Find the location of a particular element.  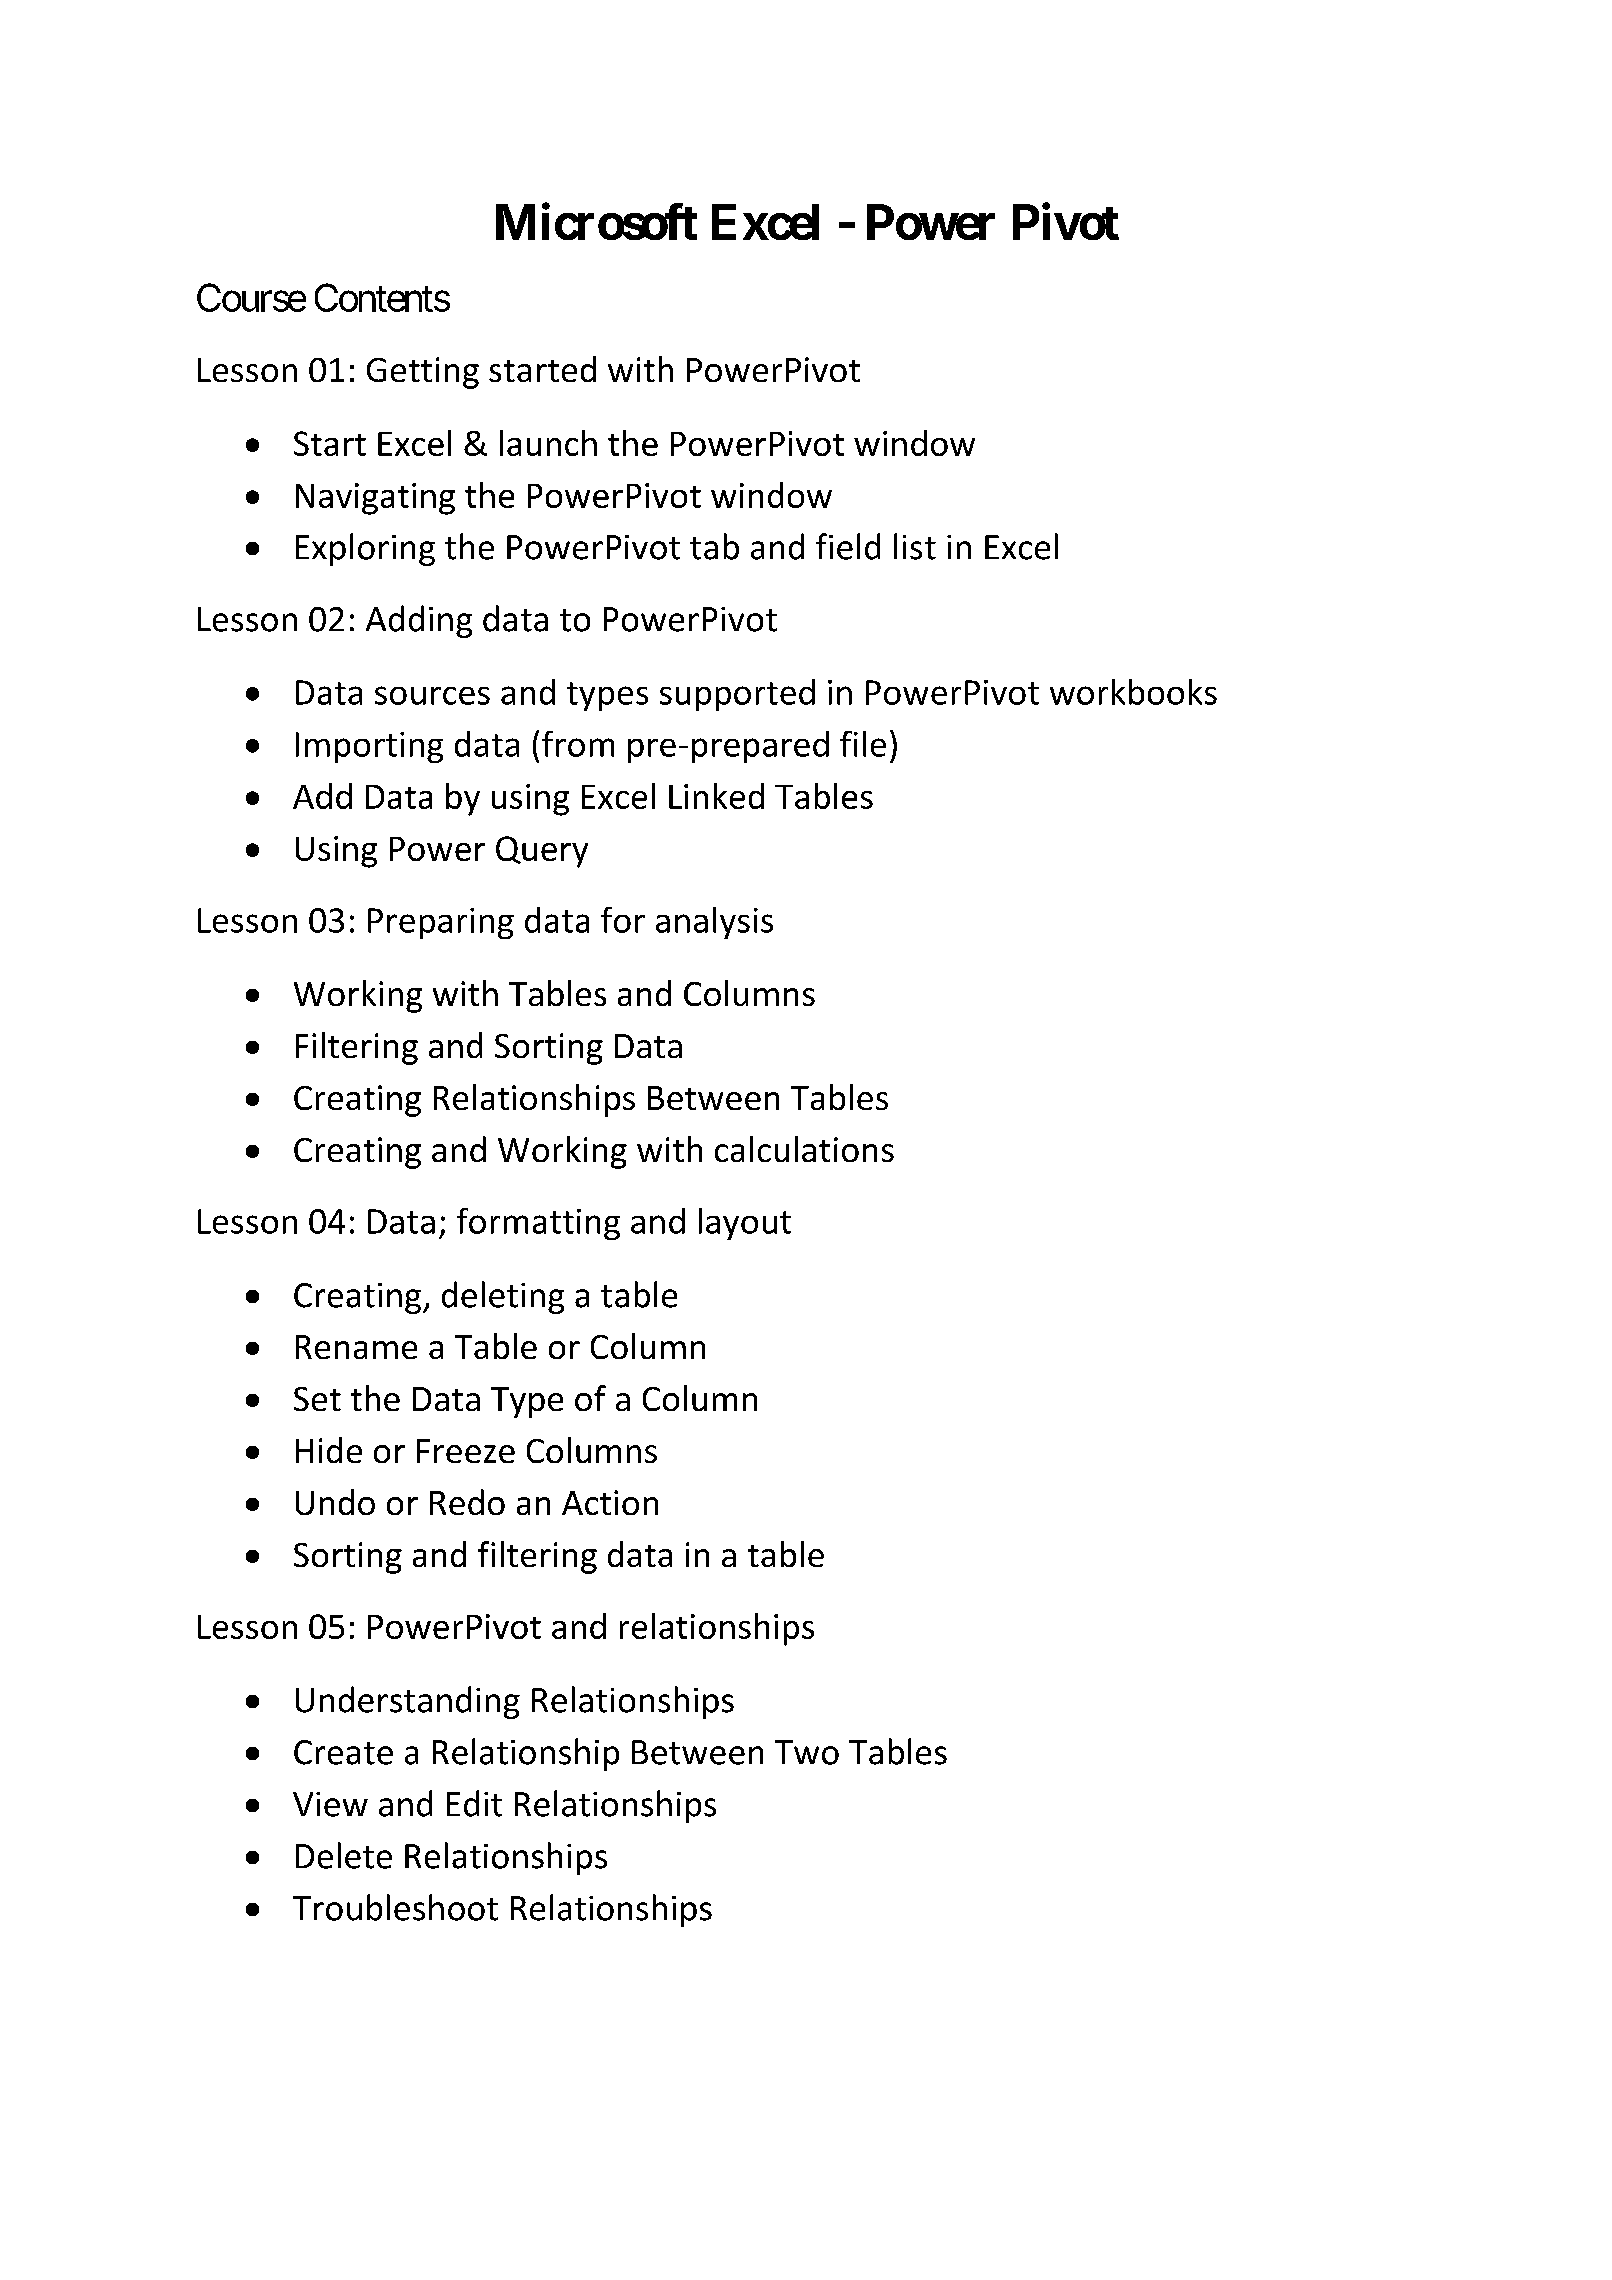

file is located at coordinates (863, 744).
